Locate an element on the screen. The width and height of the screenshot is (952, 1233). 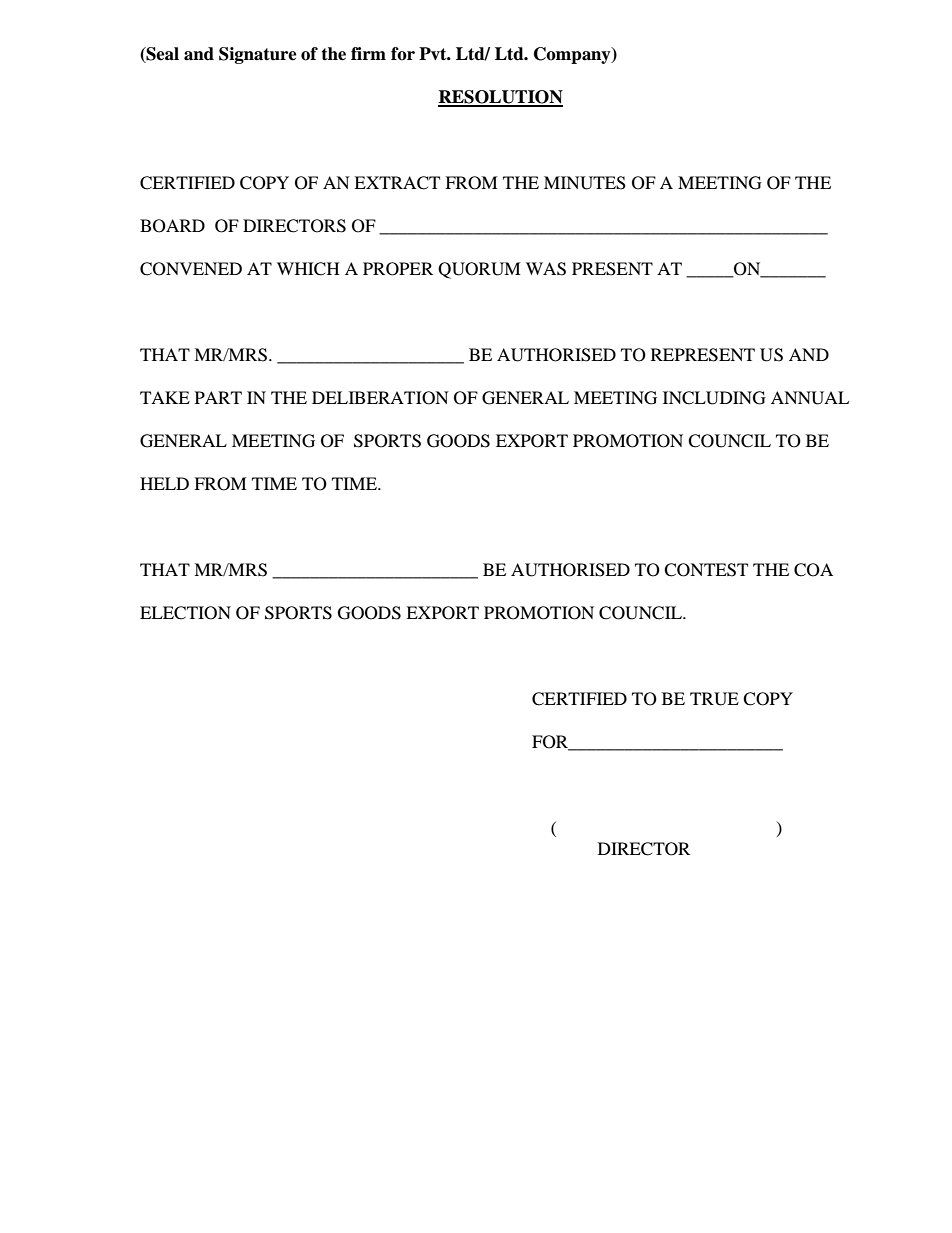
PART is located at coordinates (218, 397).
